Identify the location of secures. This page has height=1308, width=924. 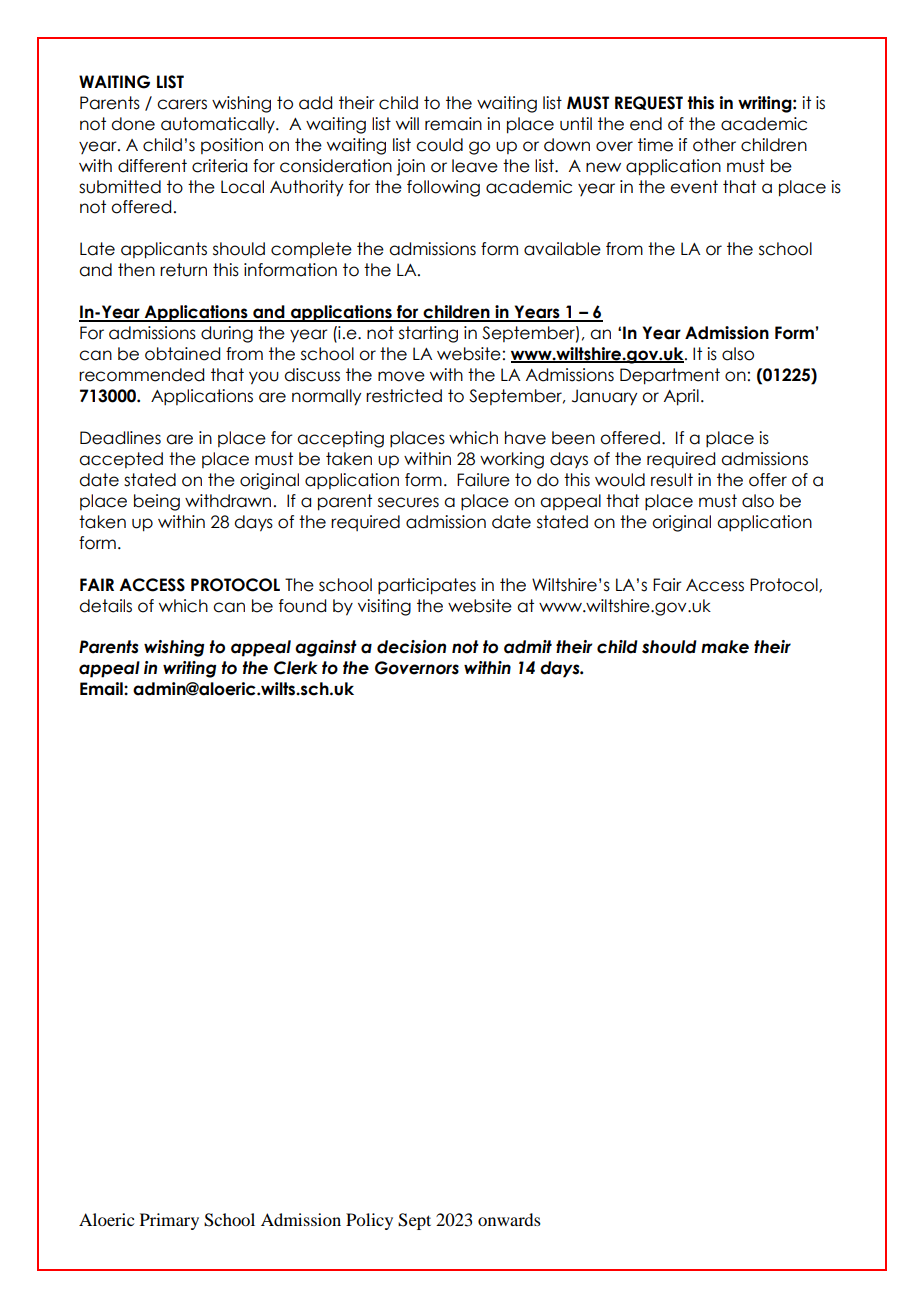
(408, 502).
